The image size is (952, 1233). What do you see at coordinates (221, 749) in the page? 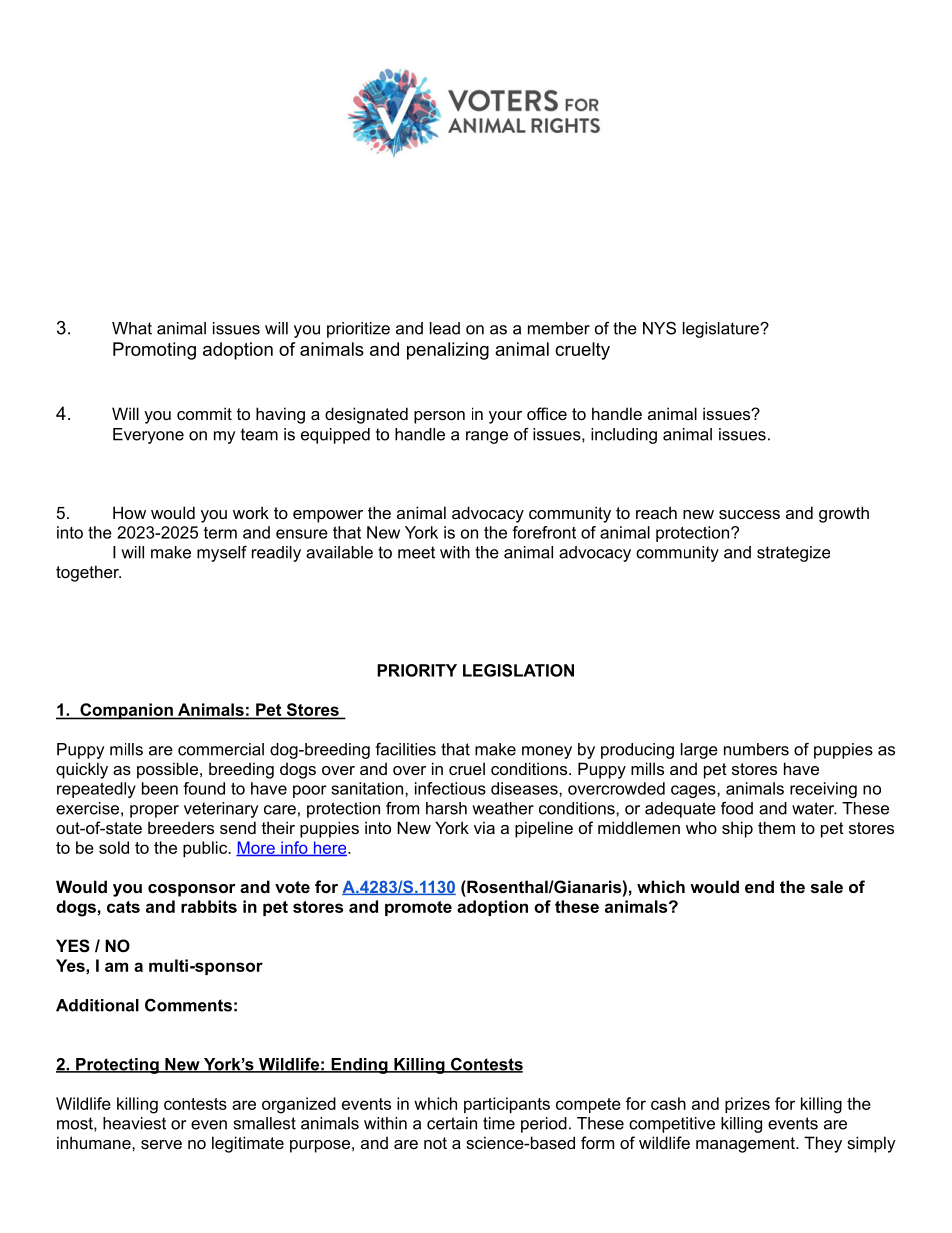
I see `commercial` at bounding box center [221, 749].
